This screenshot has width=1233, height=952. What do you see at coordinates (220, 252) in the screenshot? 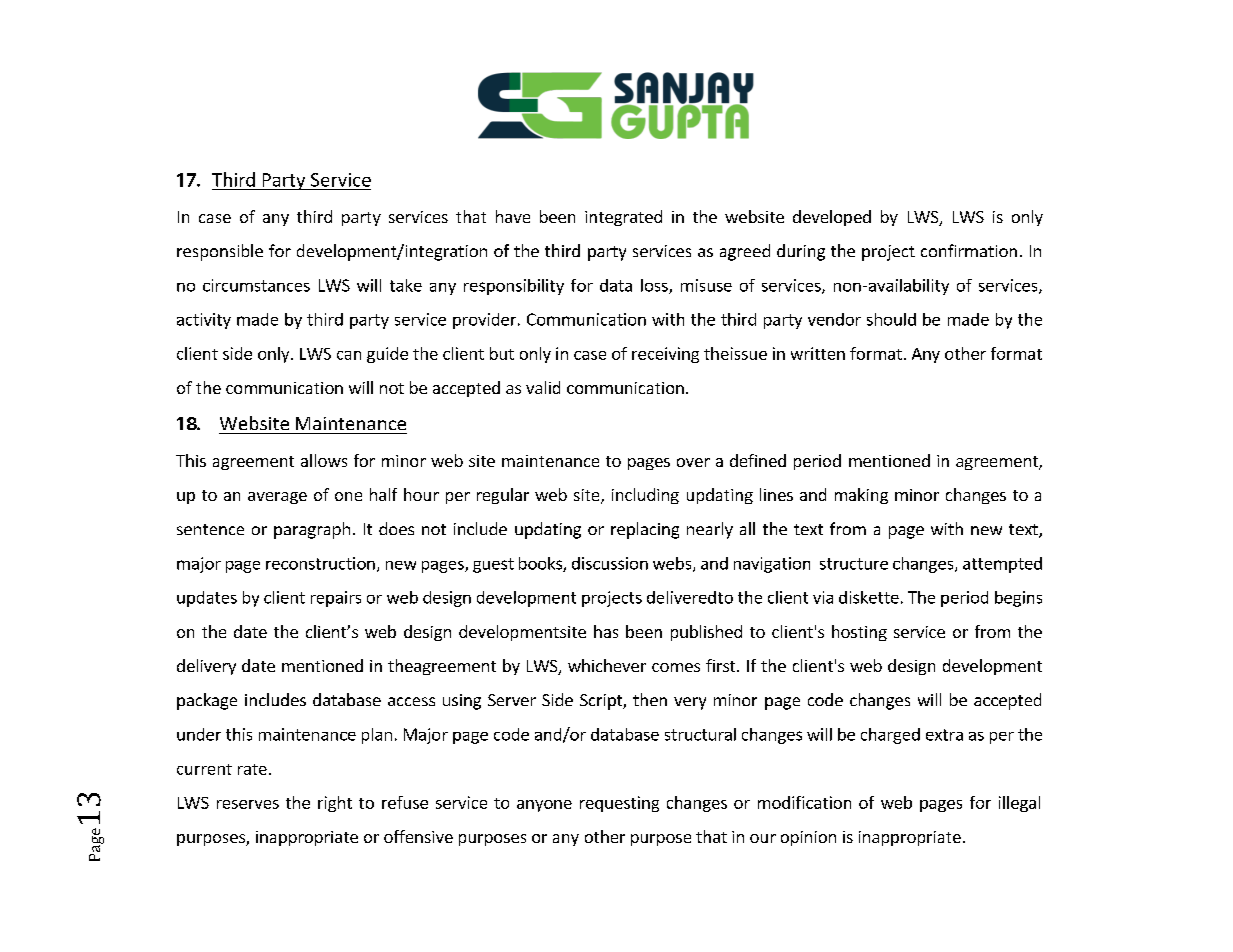
I see `responsible` at bounding box center [220, 252].
